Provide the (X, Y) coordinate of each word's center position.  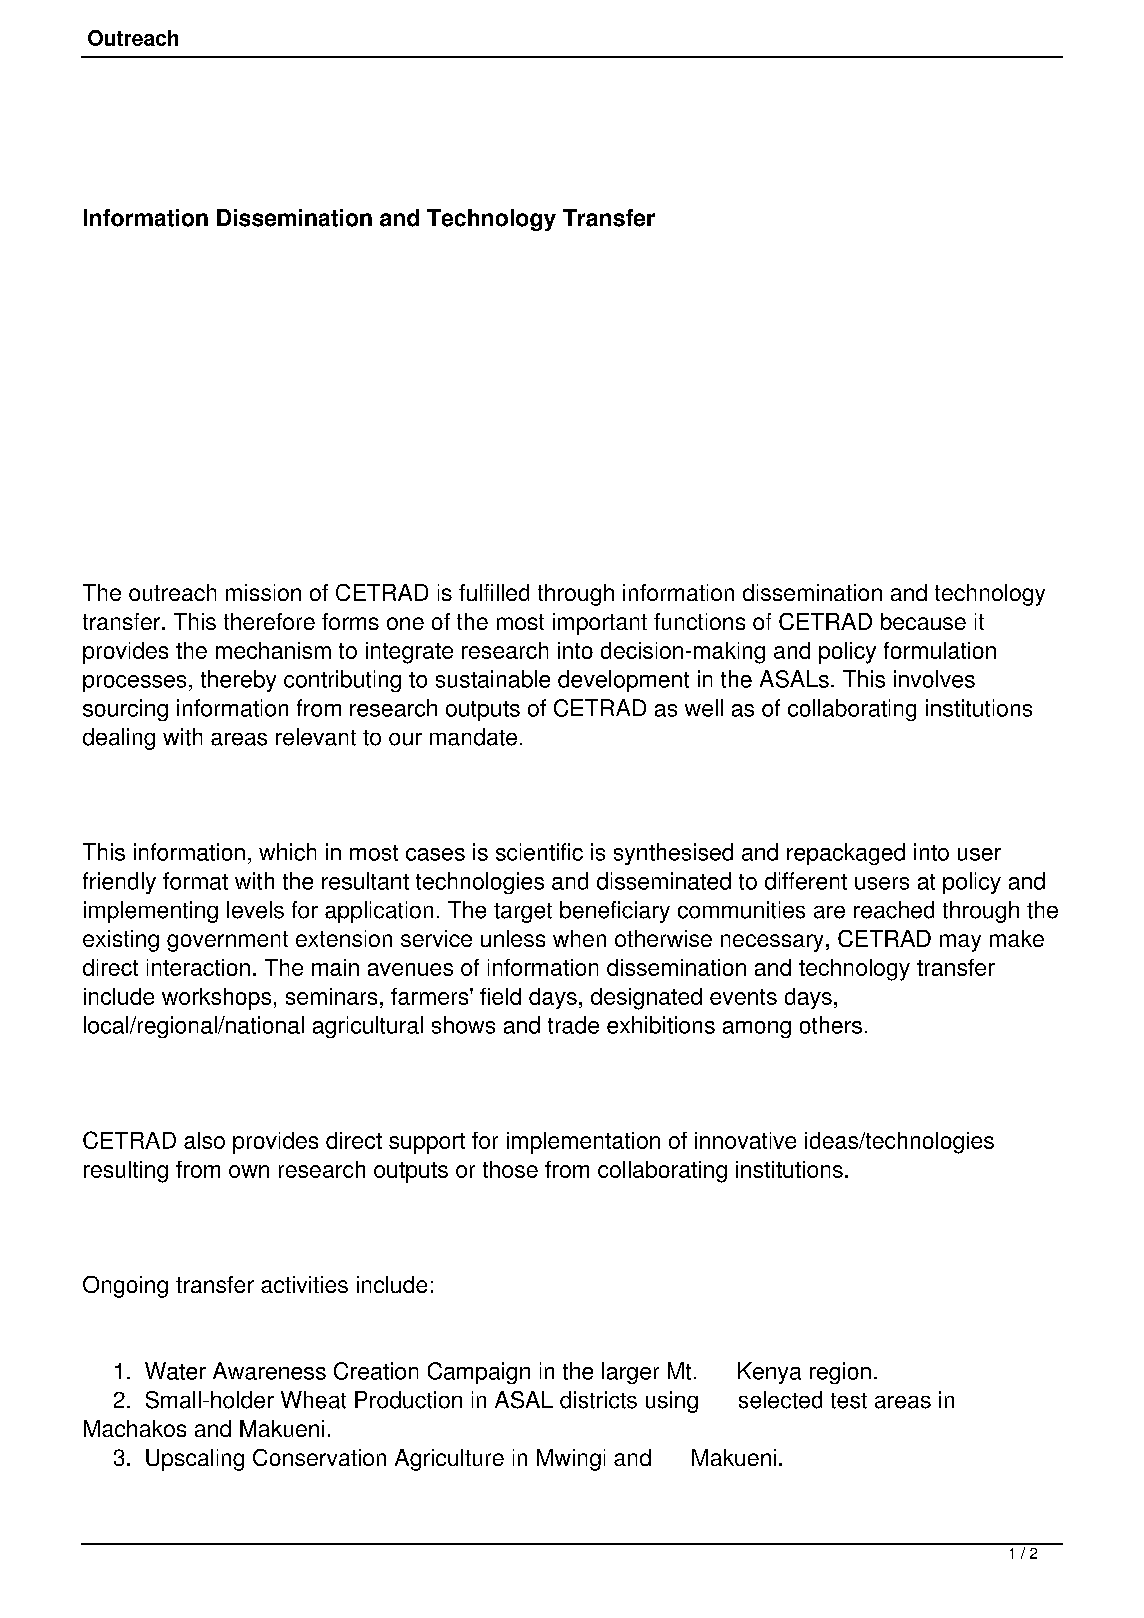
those (510, 1169)
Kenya (769, 1373)
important (600, 624)
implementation (583, 1143)
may (960, 943)
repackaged (846, 854)
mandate (473, 737)
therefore (269, 621)
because (923, 621)
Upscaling (195, 1460)
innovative (745, 1140)
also (204, 1140)
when (579, 938)
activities (304, 1284)
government (227, 941)
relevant (316, 737)
